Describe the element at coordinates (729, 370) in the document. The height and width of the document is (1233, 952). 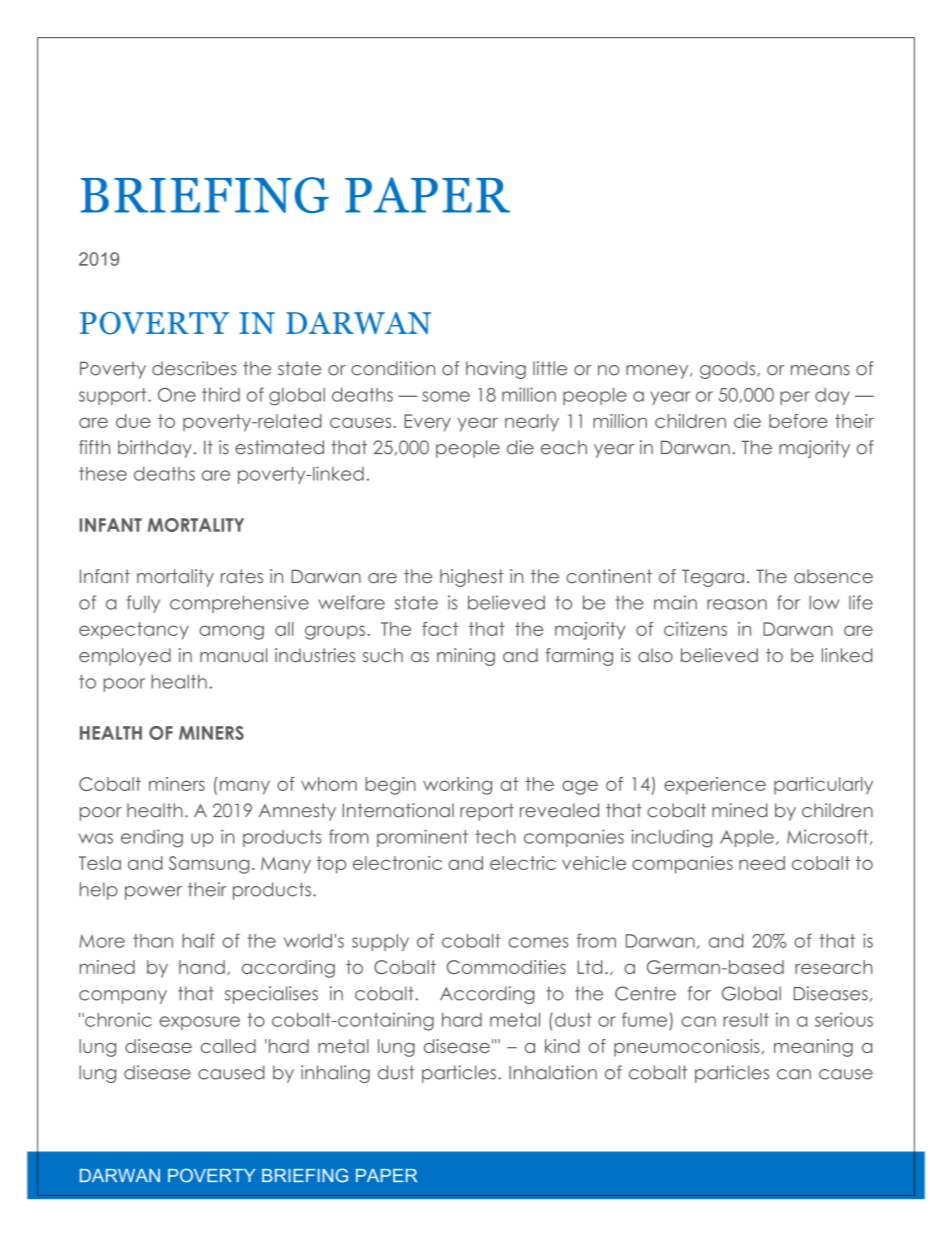
I see `goods` at that location.
